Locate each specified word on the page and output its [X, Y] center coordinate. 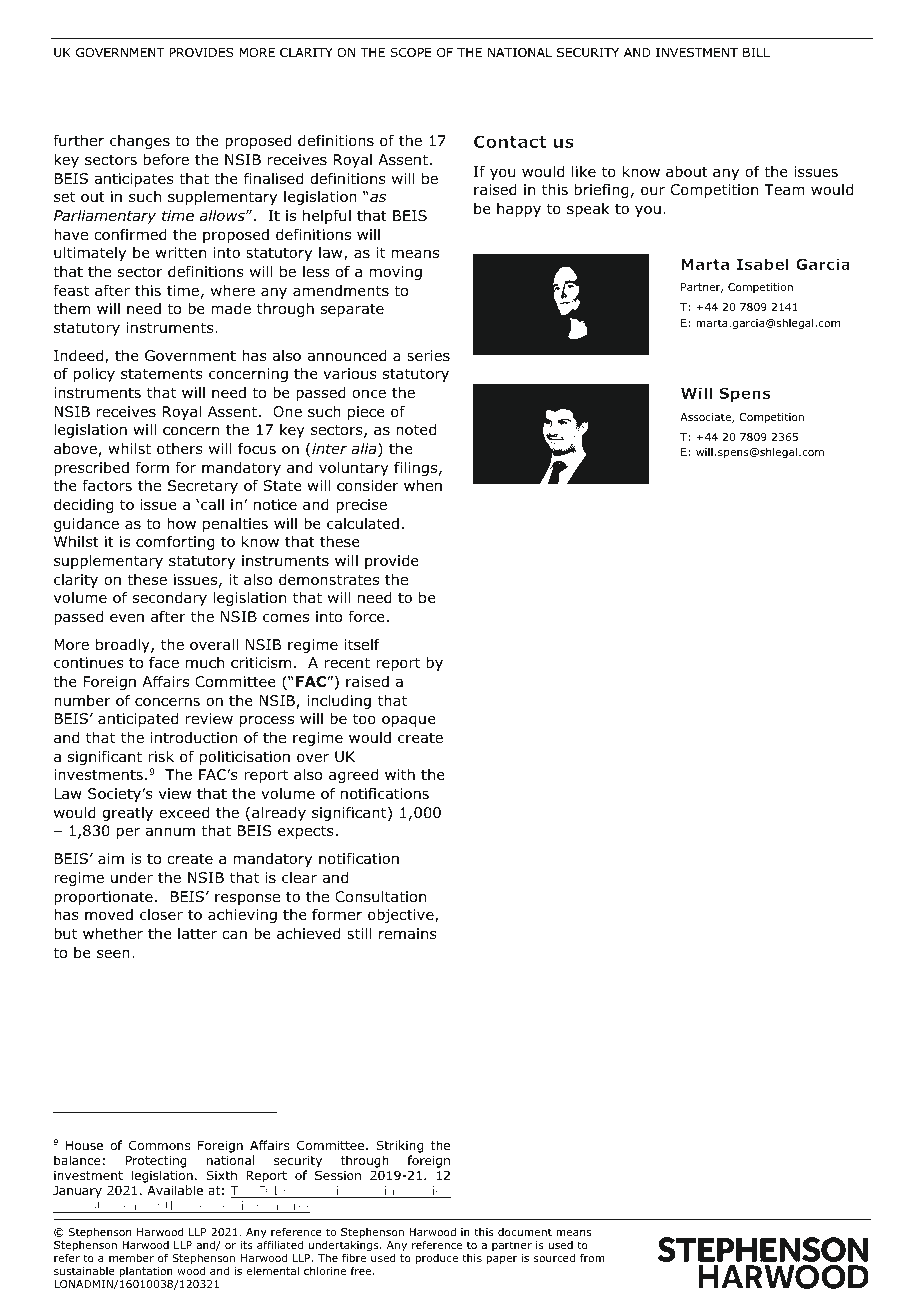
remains [408, 934]
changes [140, 142]
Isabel [763, 264]
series [428, 355]
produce [436, 1259]
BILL [756, 52]
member [131, 1258]
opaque [409, 721]
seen [113, 953]
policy [94, 375]
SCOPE [411, 52]
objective [402, 916]
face [164, 662]
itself [362, 644]
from [592, 1257]
